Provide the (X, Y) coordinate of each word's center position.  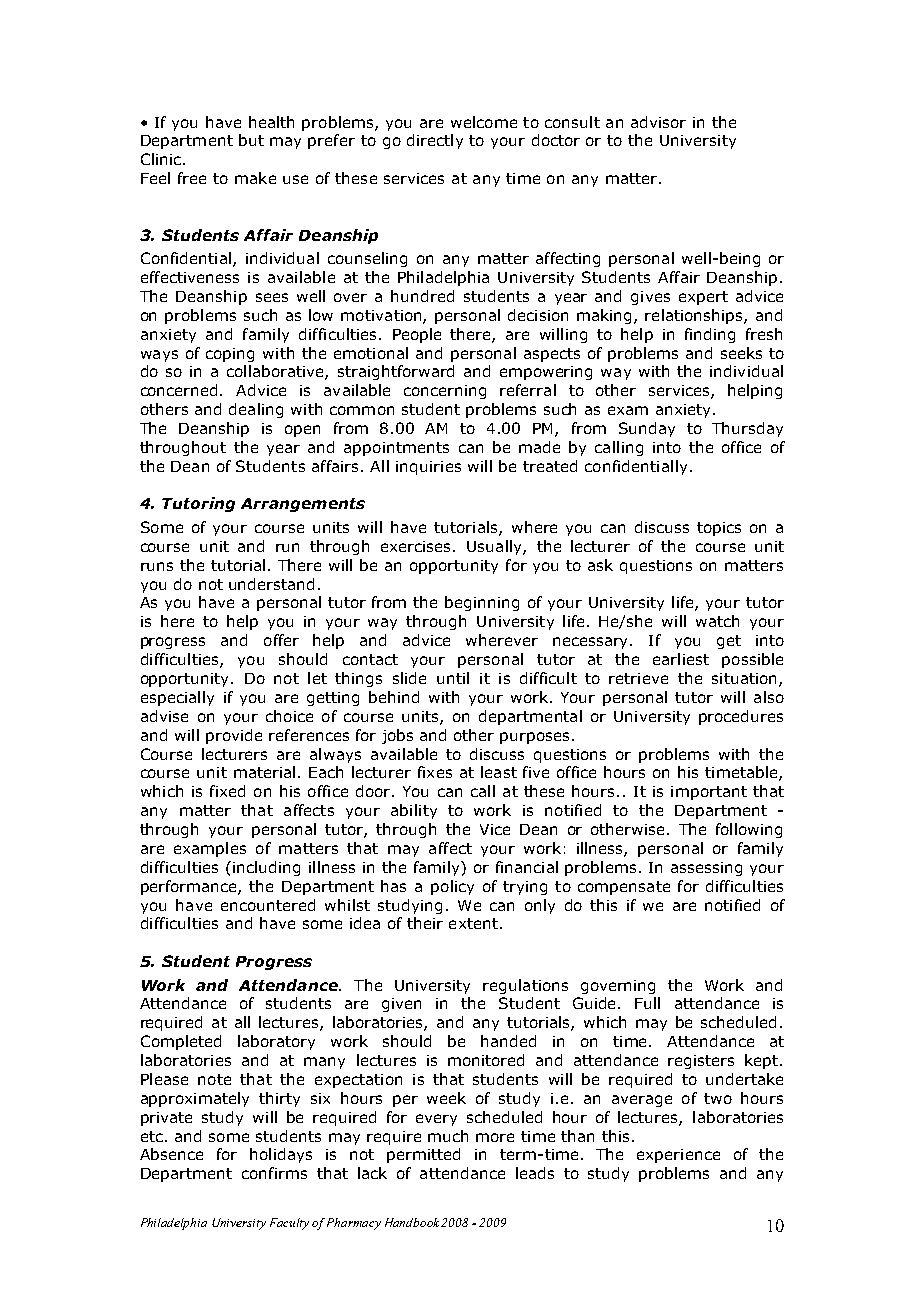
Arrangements (303, 505)
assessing (706, 869)
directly (435, 141)
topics (719, 529)
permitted (423, 1155)
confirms (274, 1173)
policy (452, 887)
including (266, 868)
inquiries (428, 468)
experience (678, 1156)
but (251, 140)
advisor (658, 122)
